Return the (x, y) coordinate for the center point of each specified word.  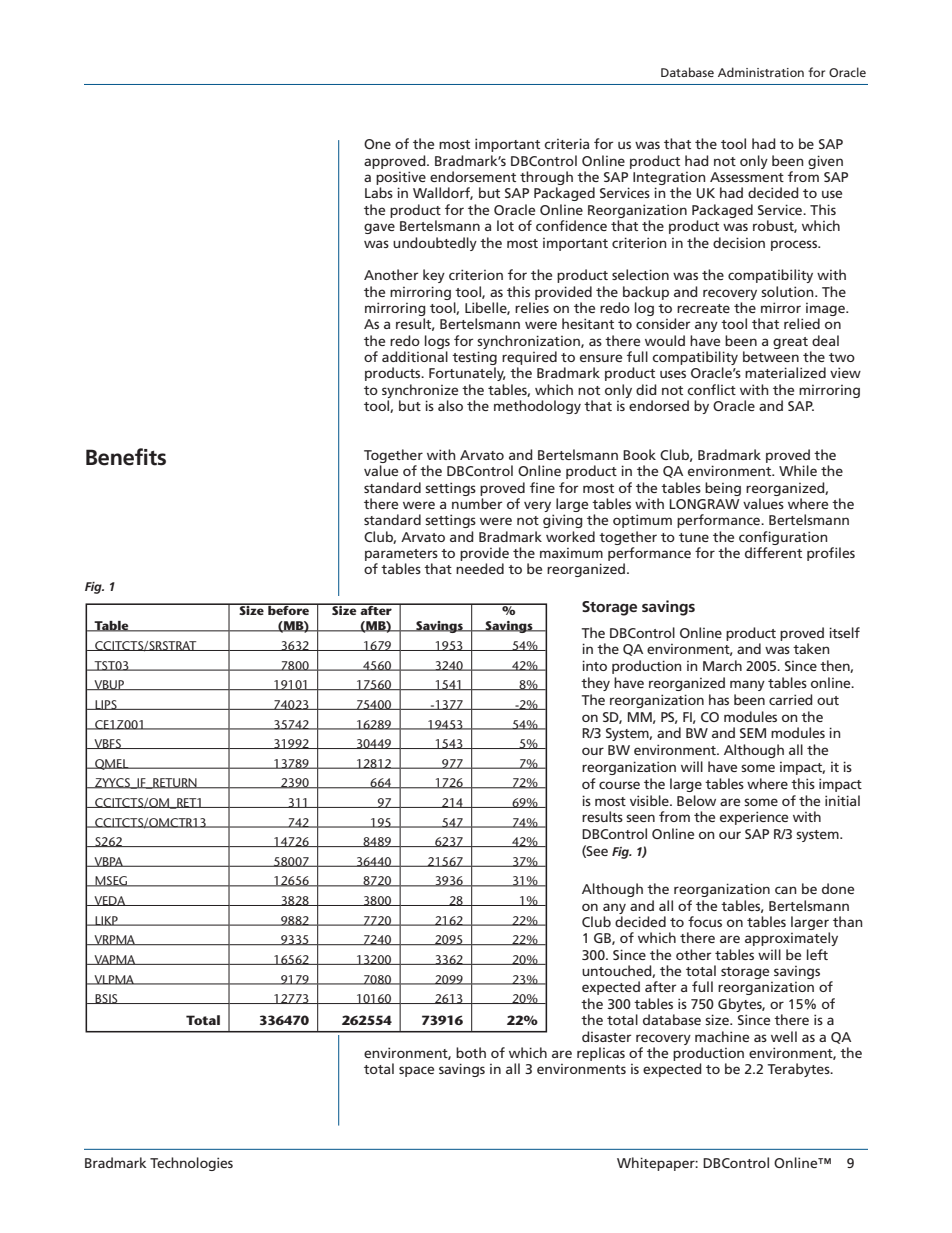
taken (811, 648)
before (289, 609)
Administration (761, 72)
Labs (379, 192)
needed (480, 568)
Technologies (191, 1164)
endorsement (473, 176)
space (416, 1071)
